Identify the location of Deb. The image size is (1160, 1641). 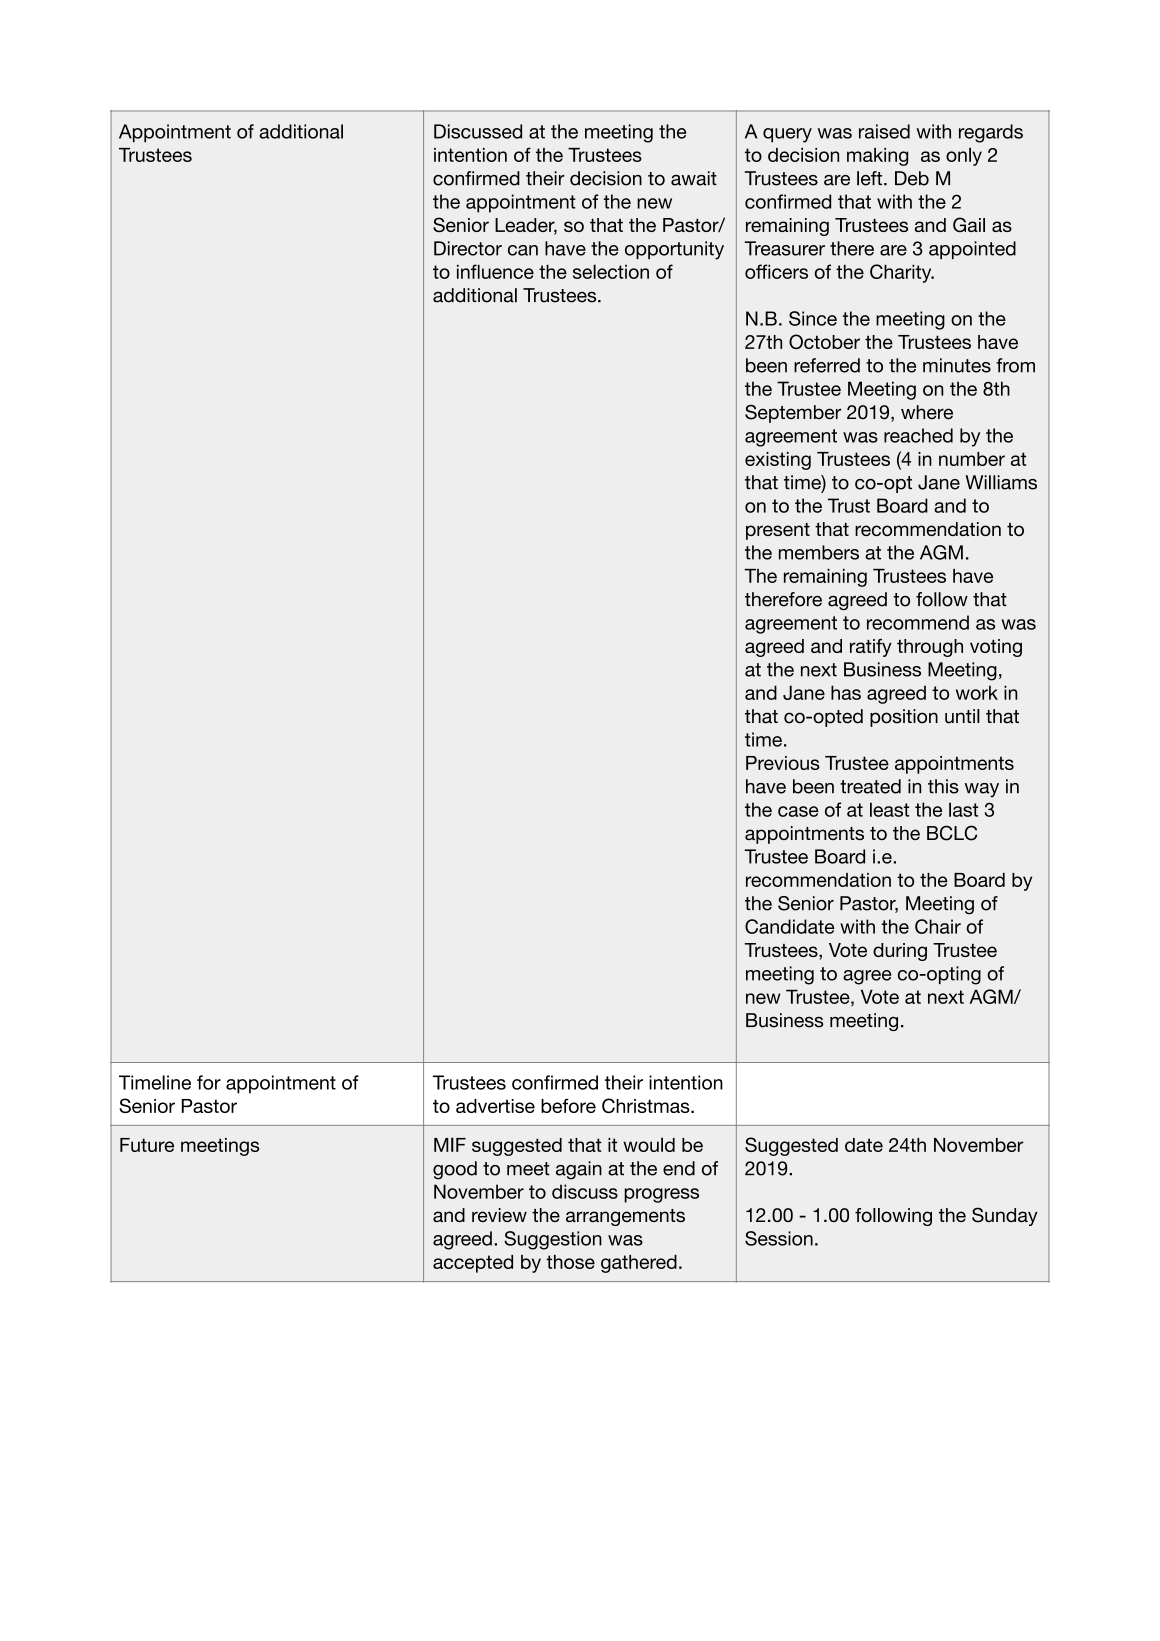
(912, 178).
